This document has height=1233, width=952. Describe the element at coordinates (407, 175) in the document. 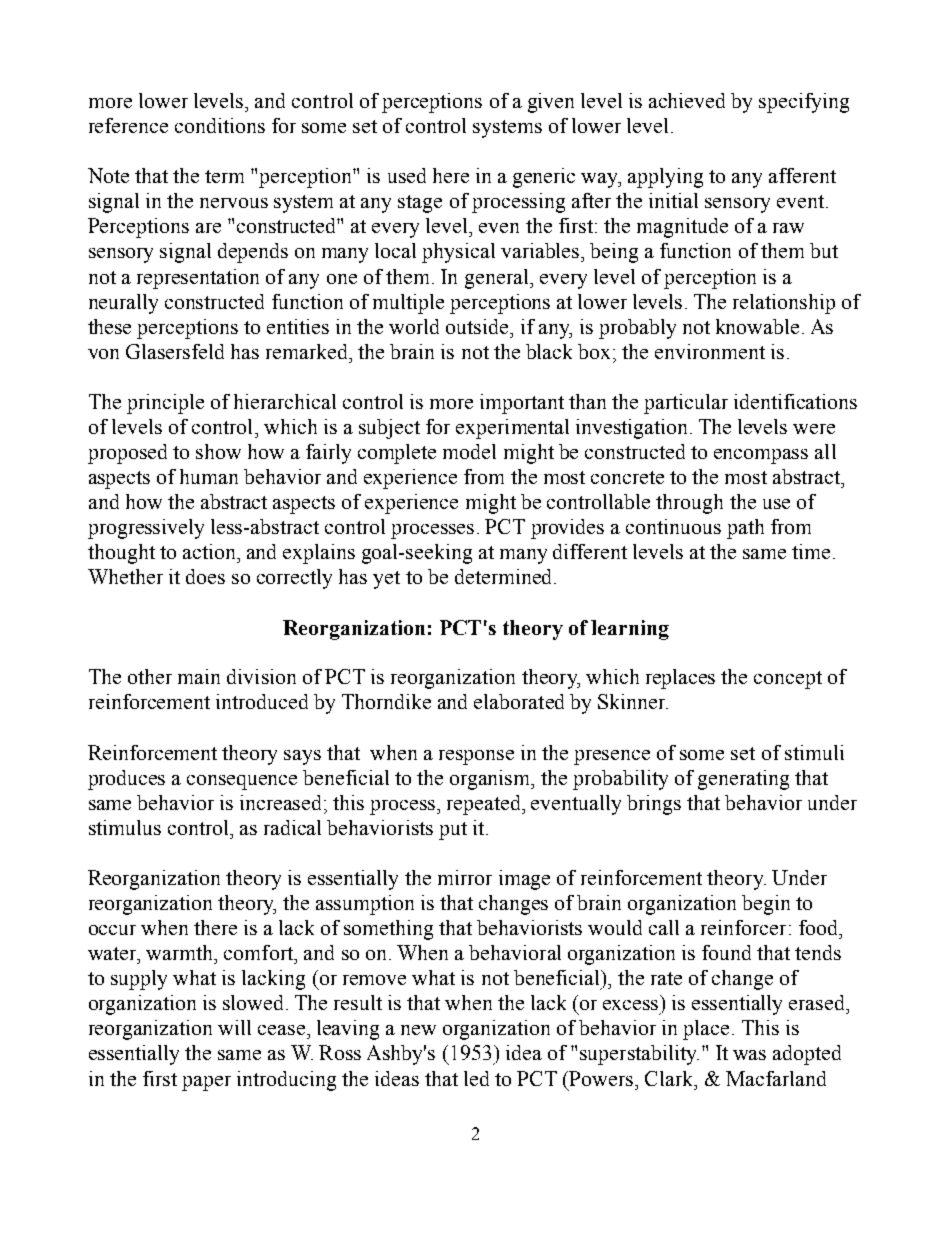

I see `used` at that location.
